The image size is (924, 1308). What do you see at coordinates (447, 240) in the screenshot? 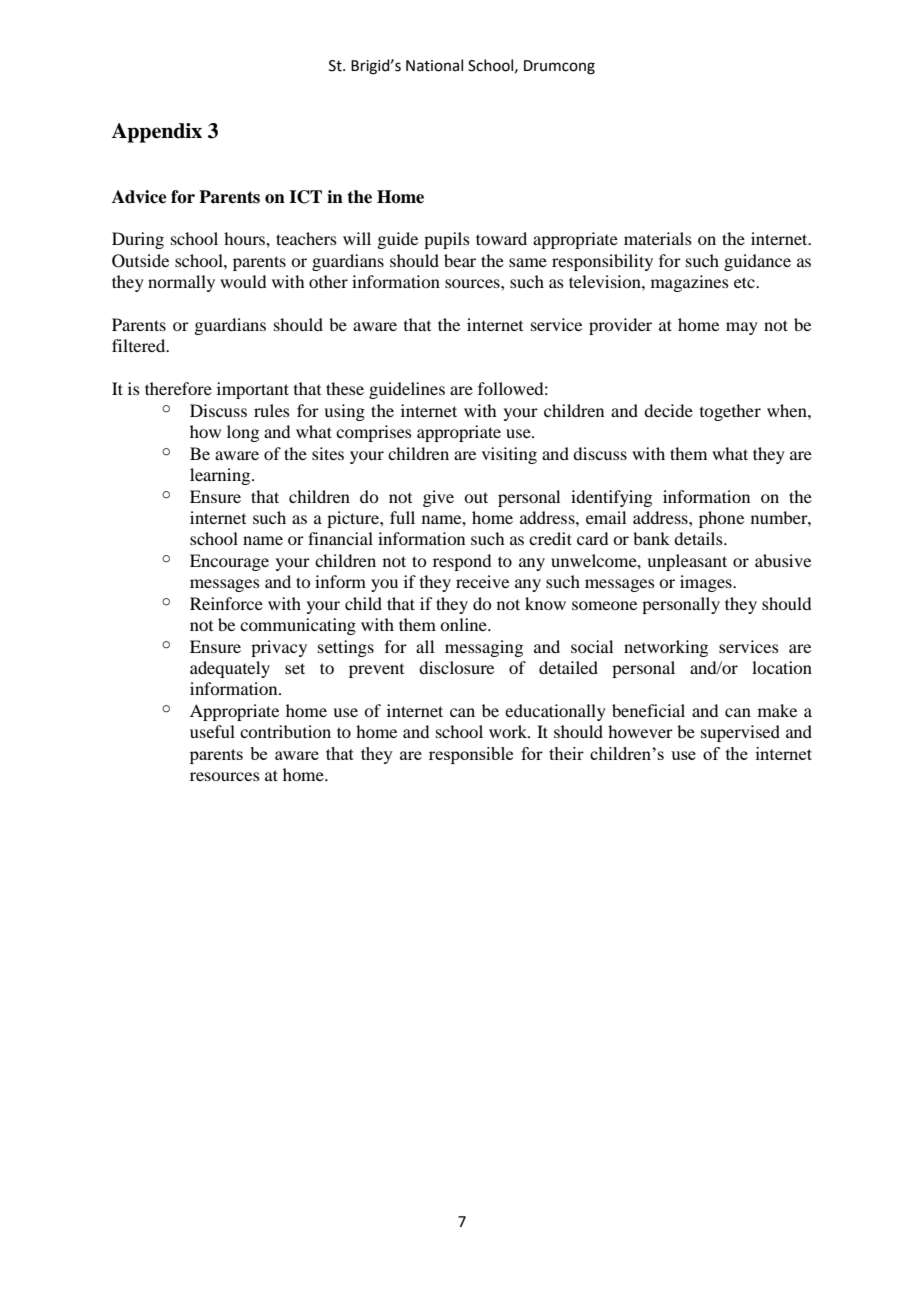
I see `pupils` at bounding box center [447, 240].
